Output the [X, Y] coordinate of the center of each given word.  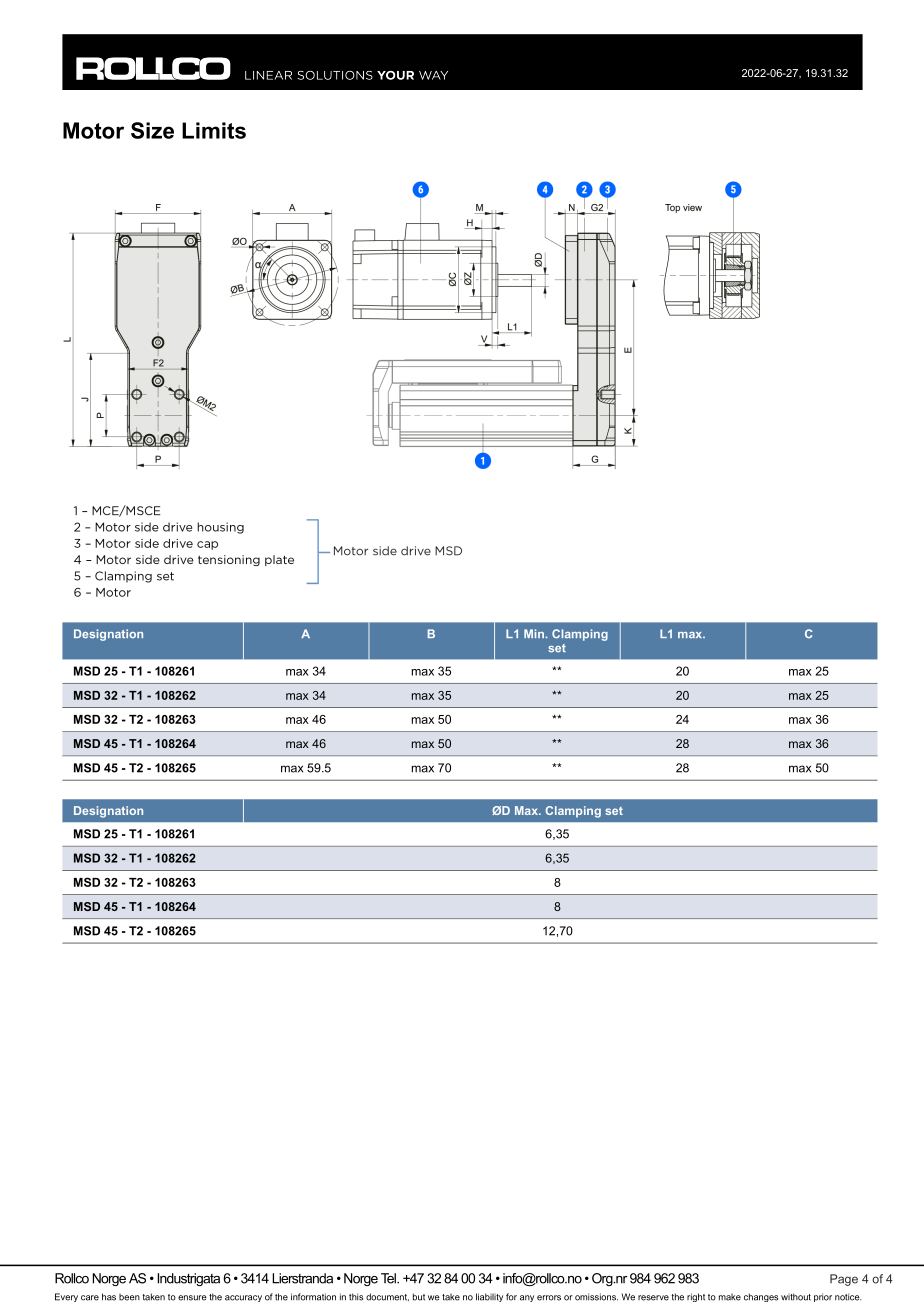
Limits [214, 130]
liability [489, 1297]
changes [761, 1297]
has [109, 1297]
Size [152, 130]
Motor [93, 130]
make [730, 1297]
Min [535, 633]
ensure [192, 1298]
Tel [389, 1278]
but [419, 1297]
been [129, 1297]
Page [844, 1280]
